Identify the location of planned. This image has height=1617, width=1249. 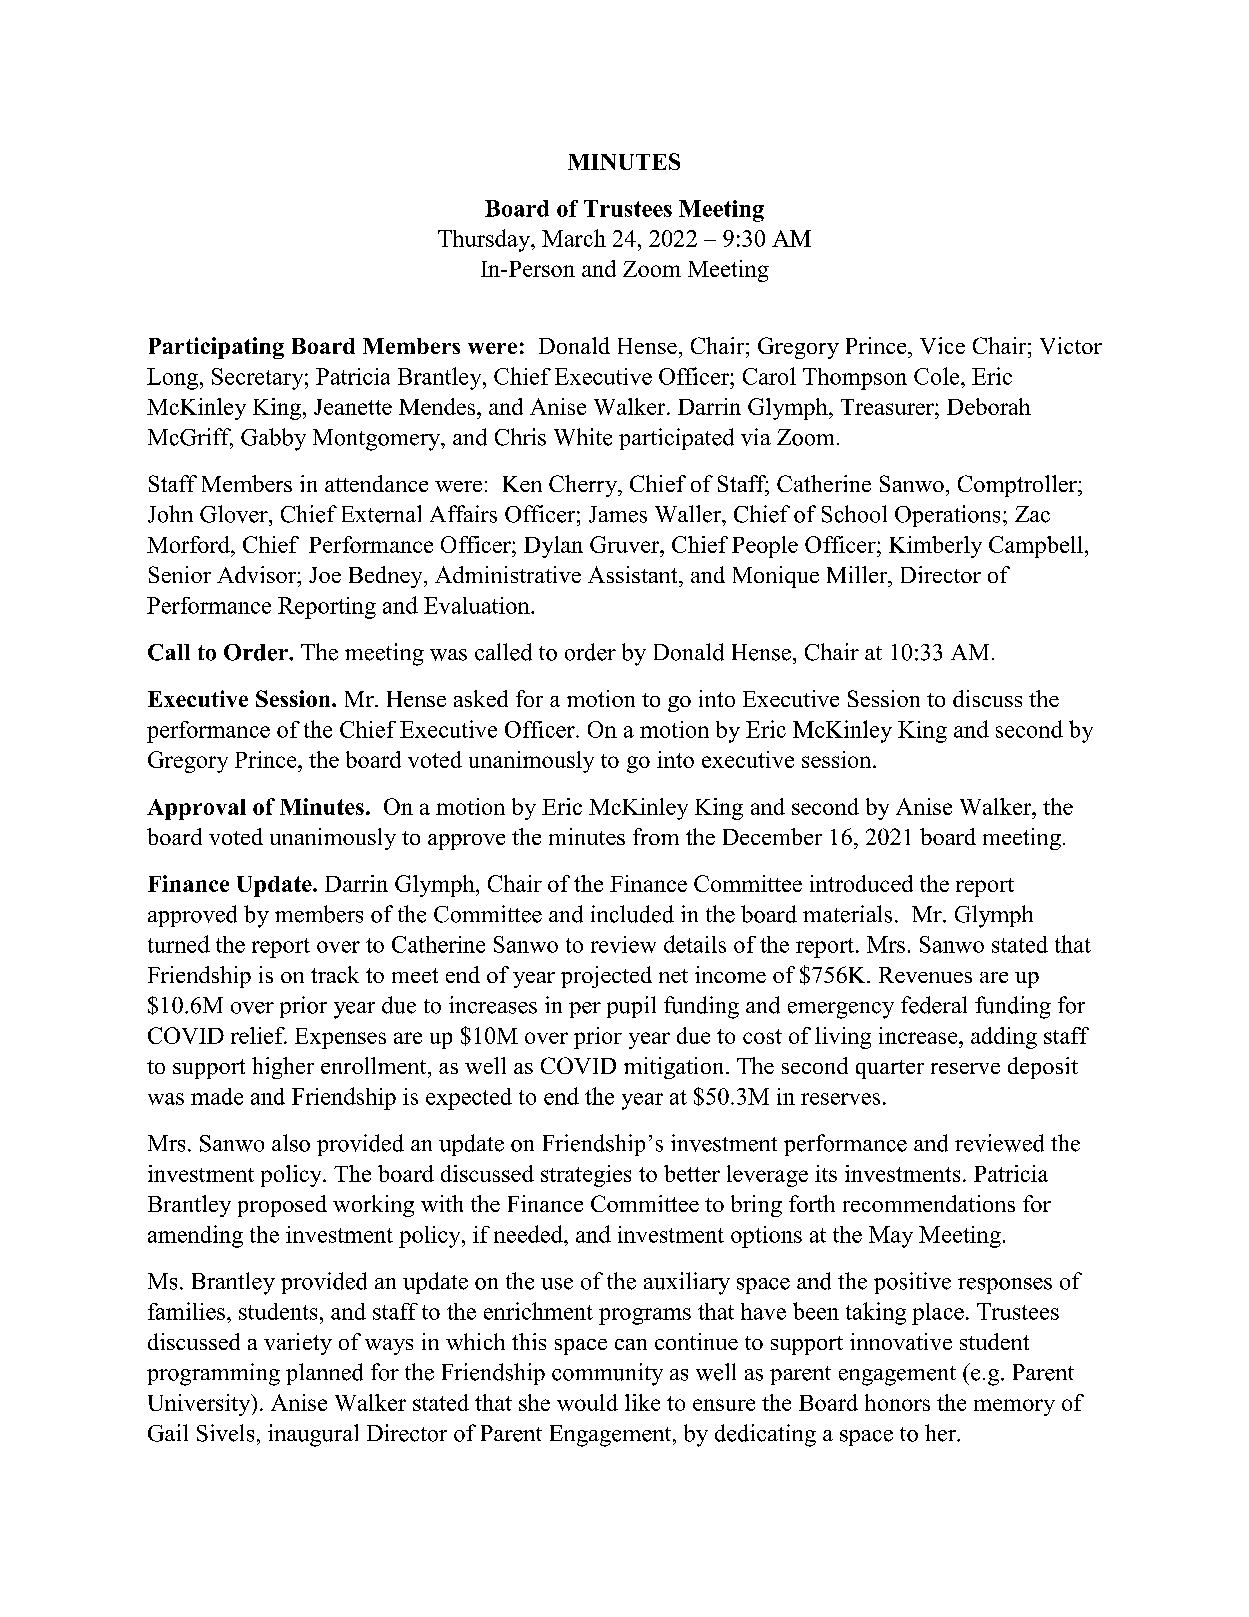
(324, 1374).
